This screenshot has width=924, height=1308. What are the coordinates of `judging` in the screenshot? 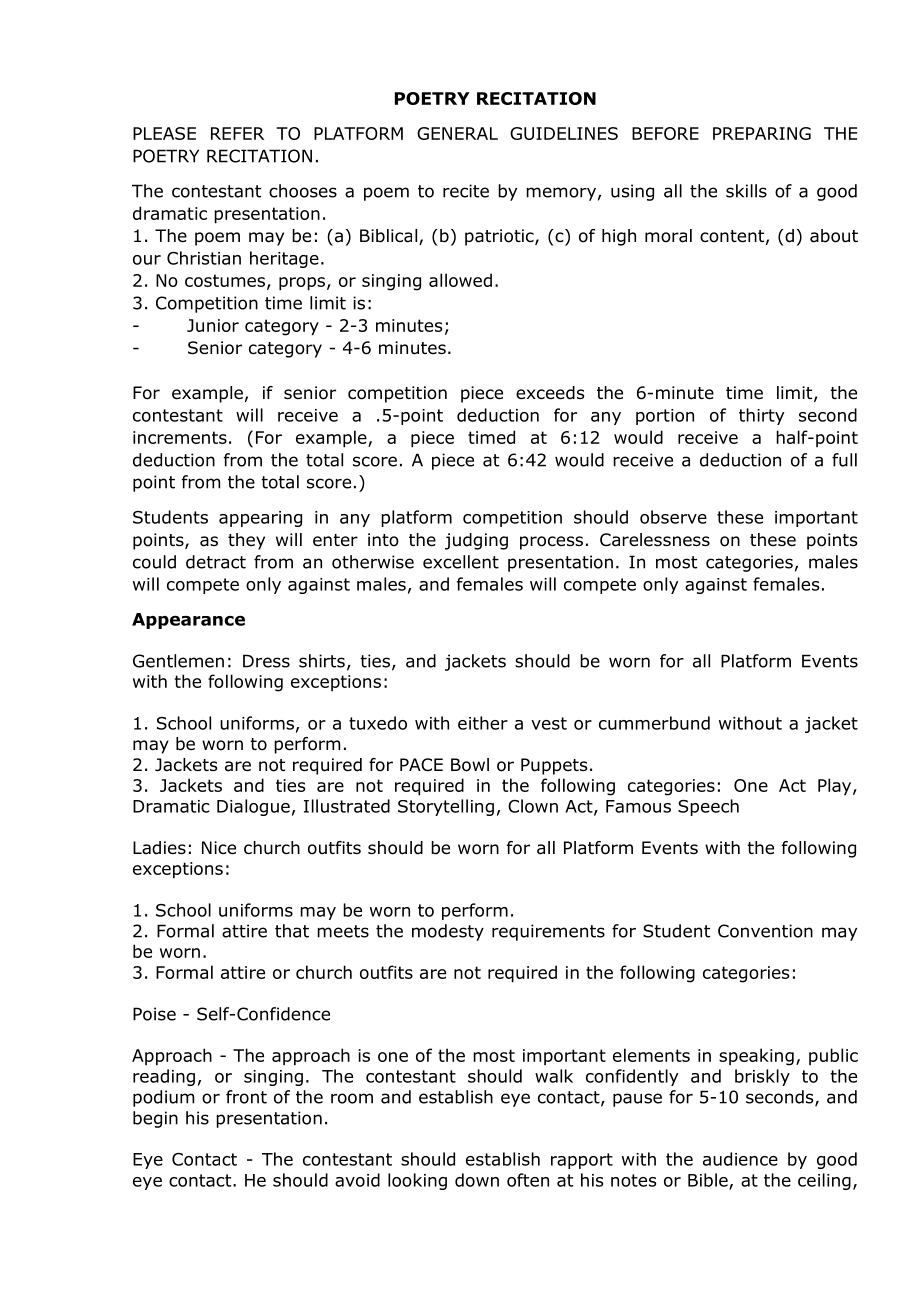 It's located at (476, 541).
